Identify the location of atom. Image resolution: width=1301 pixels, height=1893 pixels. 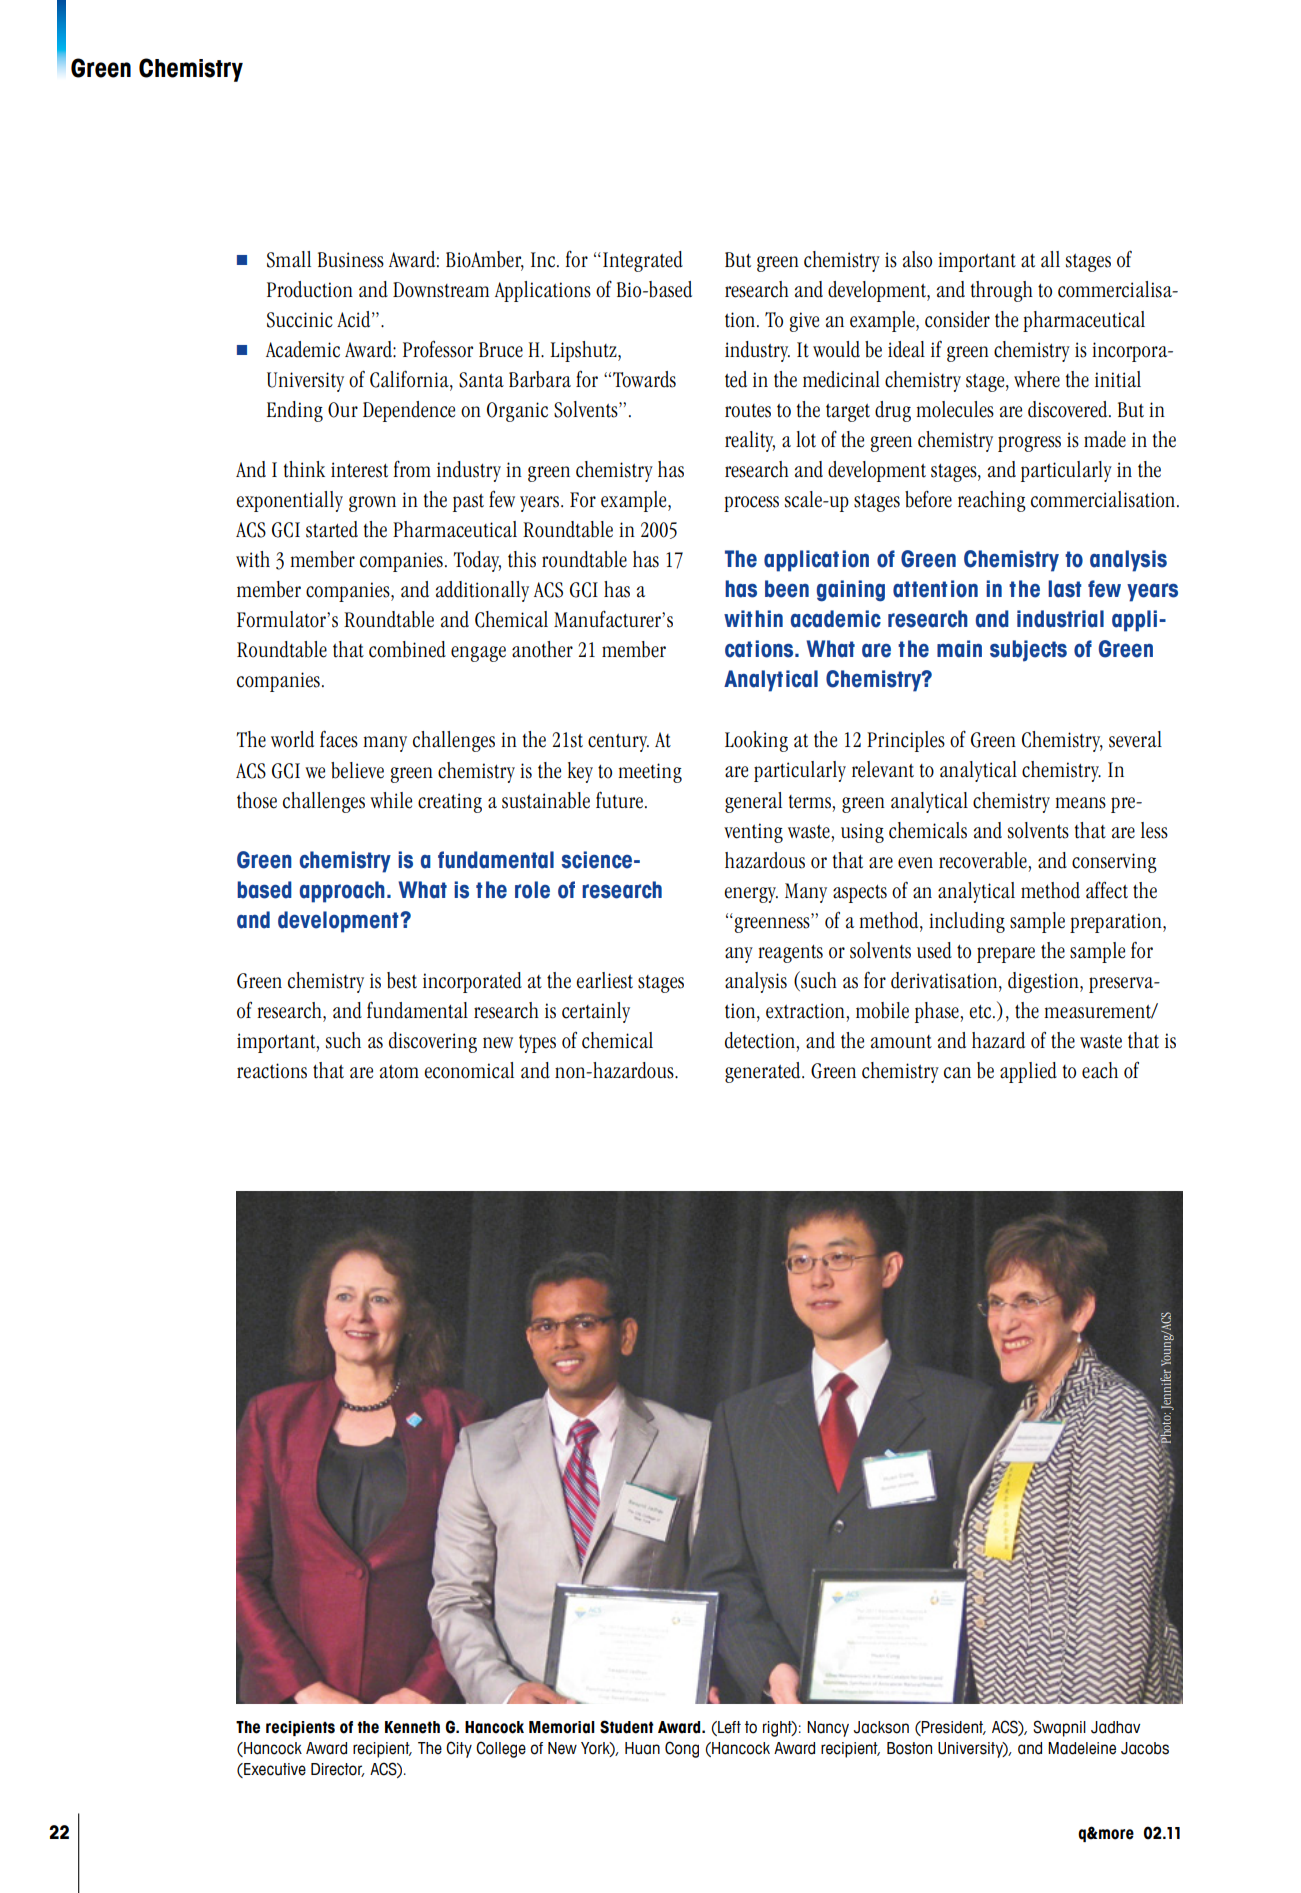
(399, 1072).
